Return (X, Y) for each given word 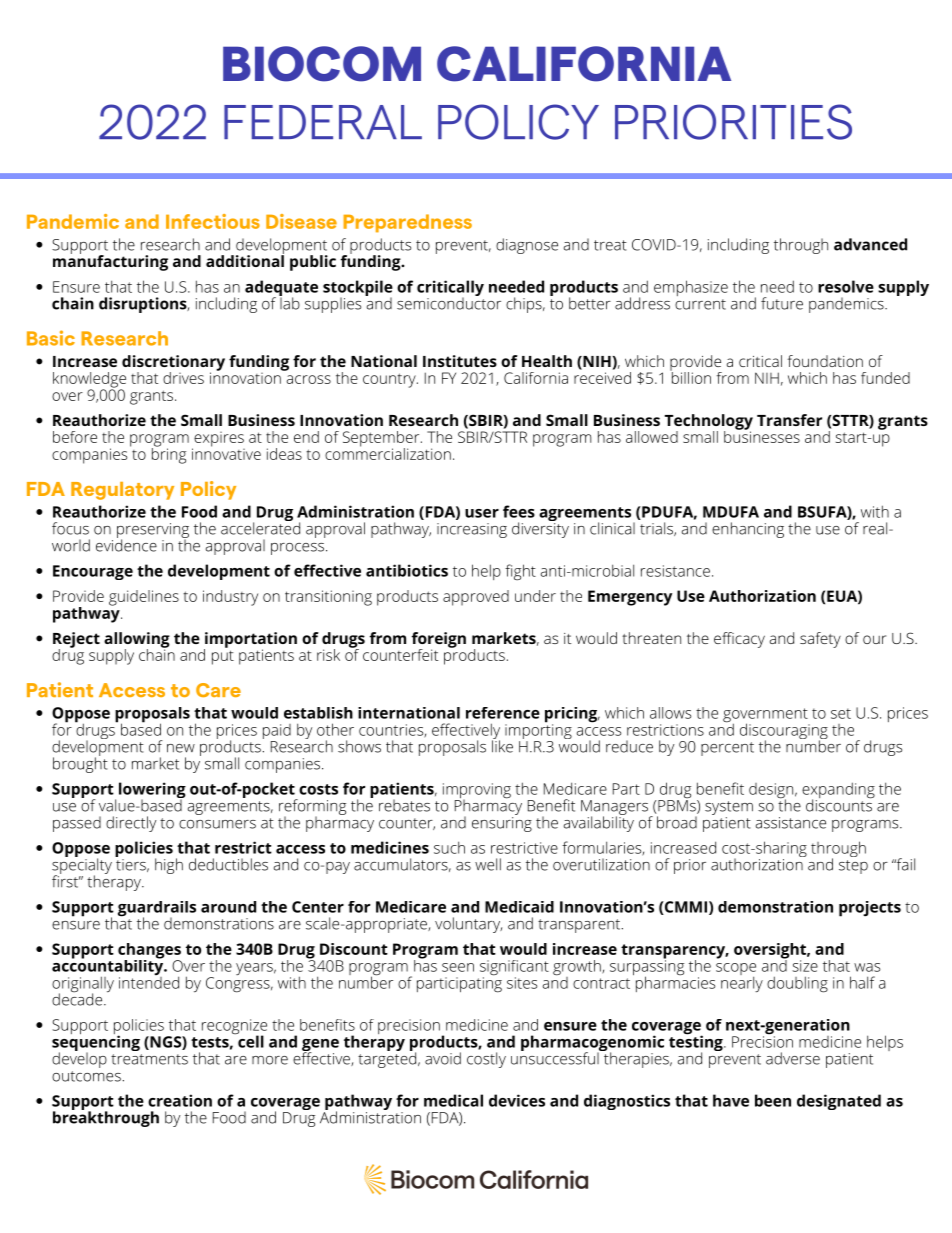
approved (476, 598)
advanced (870, 244)
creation (180, 1100)
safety (820, 640)
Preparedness (407, 223)
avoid (443, 1058)
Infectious (213, 221)
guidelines (144, 598)
